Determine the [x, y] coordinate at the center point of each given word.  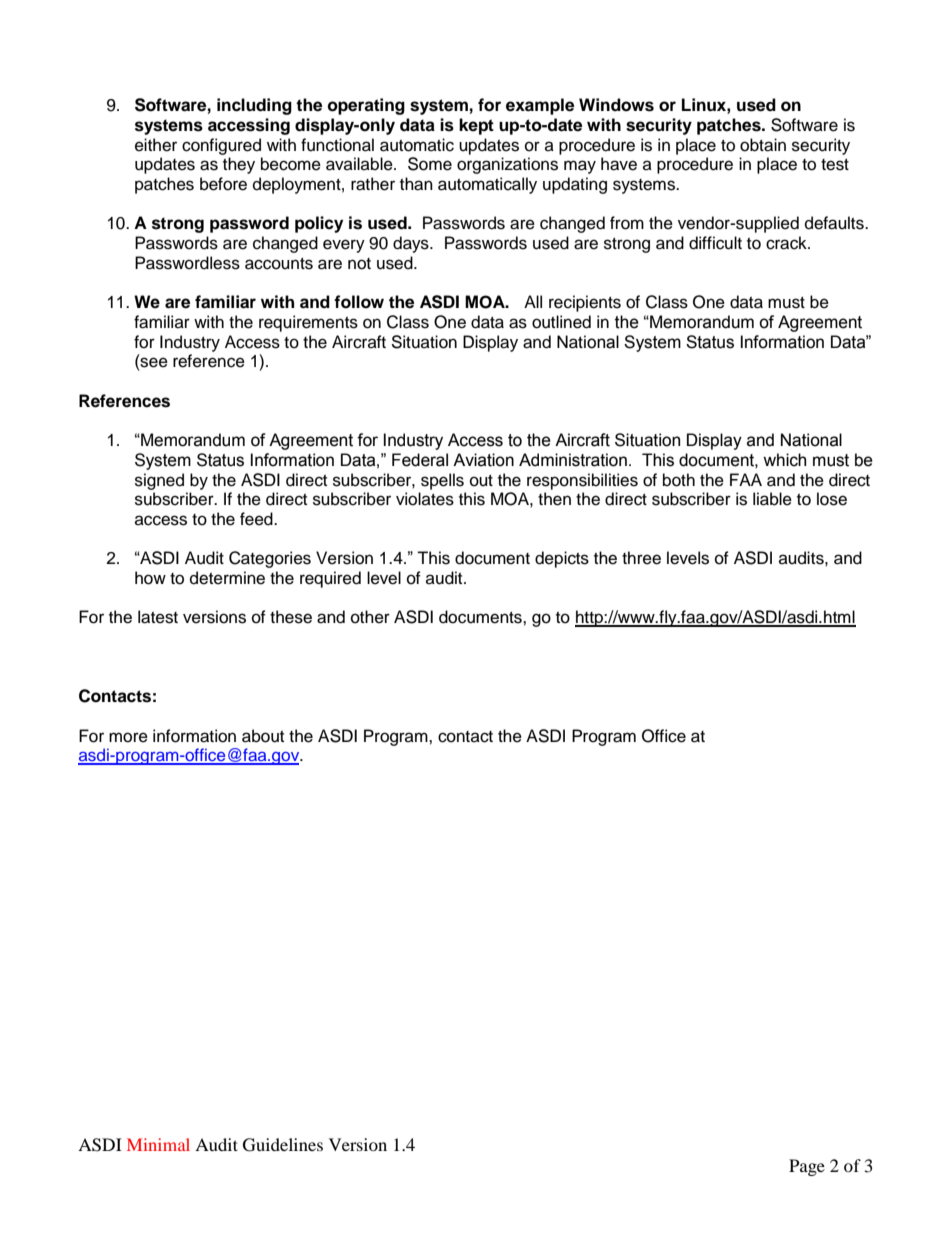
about [263, 736]
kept [476, 126]
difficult [715, 243]
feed [257, 519]
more [128, 737]
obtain [763, 145]
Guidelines [283, 1145]
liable [772, 499]
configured [221, 146]
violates [425, 499]
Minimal [158, 1144]
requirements [308, 323]
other [370, 617]
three [641, 558]
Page [807, 1167]
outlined [561, 322]
